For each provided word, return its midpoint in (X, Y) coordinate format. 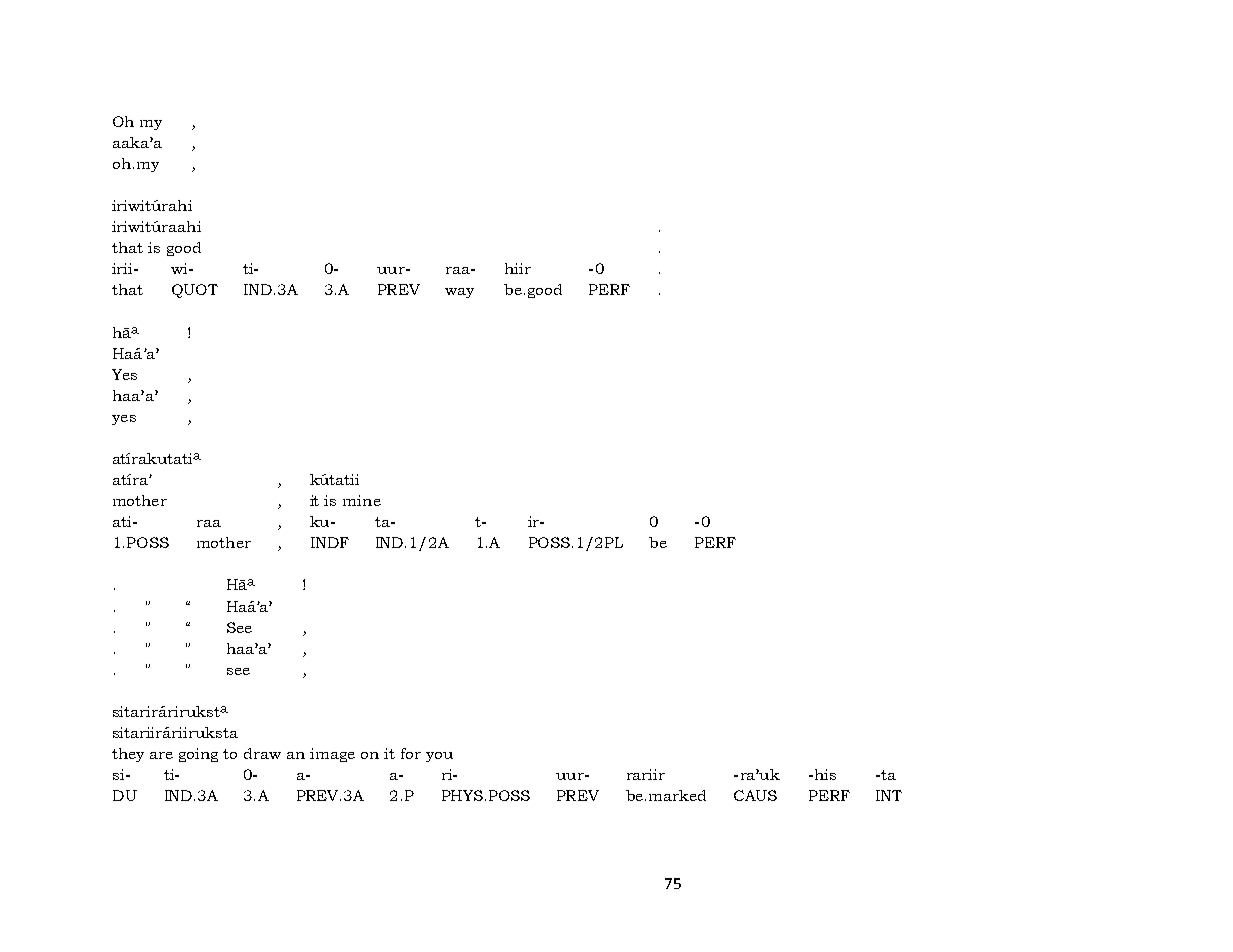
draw (262, 753)
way (459, 293)
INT (889, 795)
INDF (330, 542)
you (439, 757)
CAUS (755, 795)
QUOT (195, 291)
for (411, 753)
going (198, 755)
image (332, 755)
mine (362, 500)
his (824, 774)
